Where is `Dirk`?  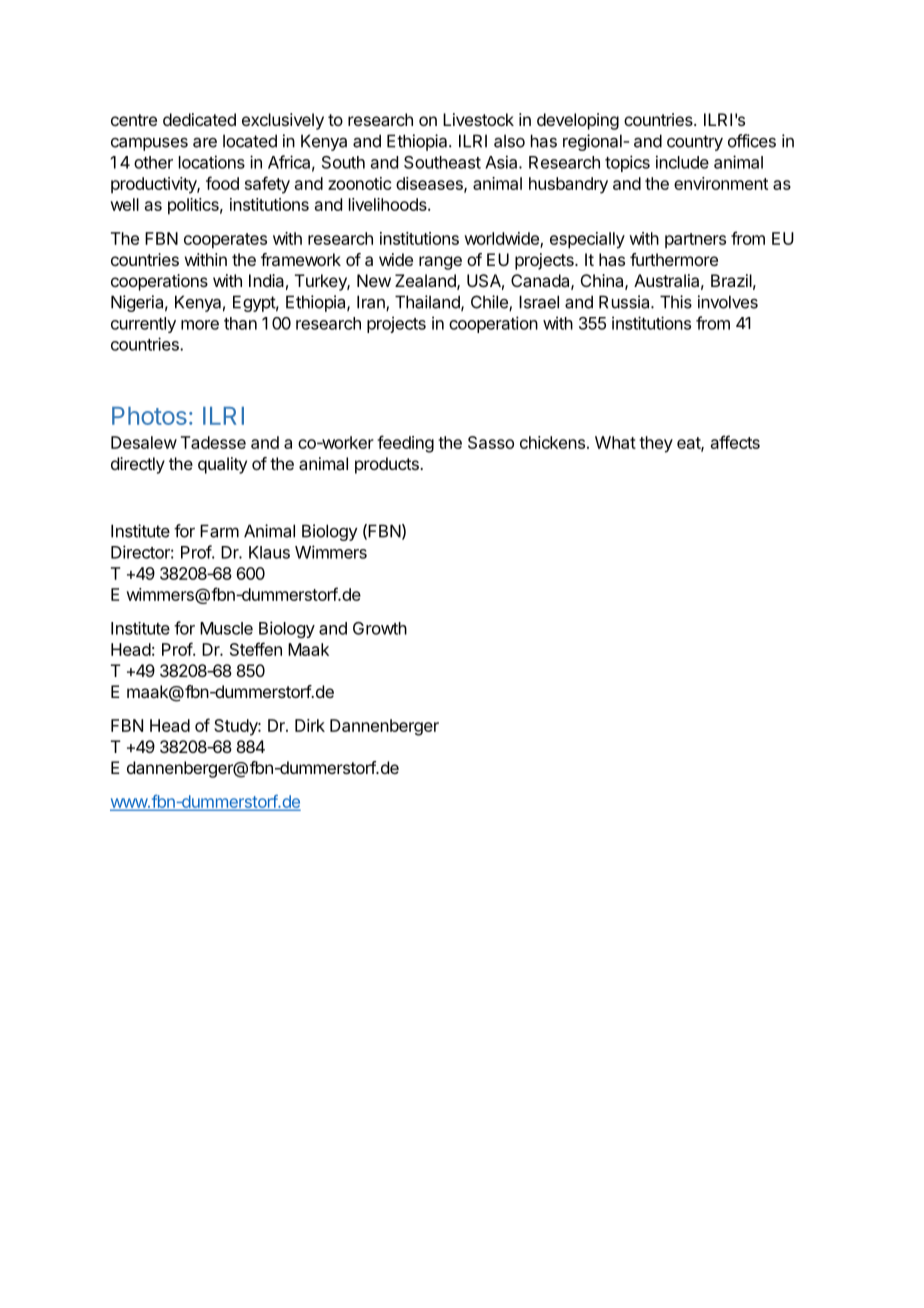 Dirk is located at coordinates (310, 725).
